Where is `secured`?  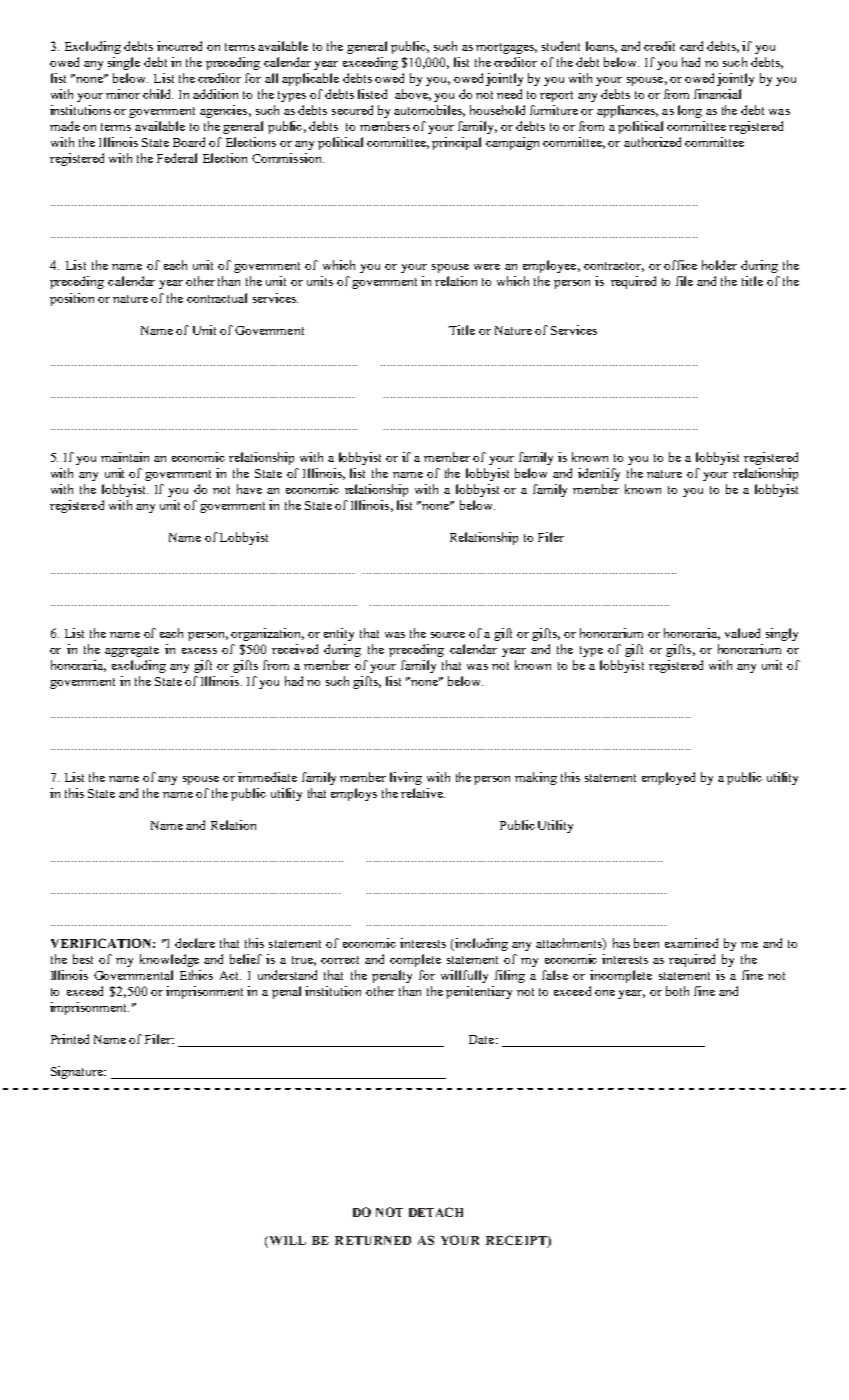 secured is located at coordinates (352, 110).
